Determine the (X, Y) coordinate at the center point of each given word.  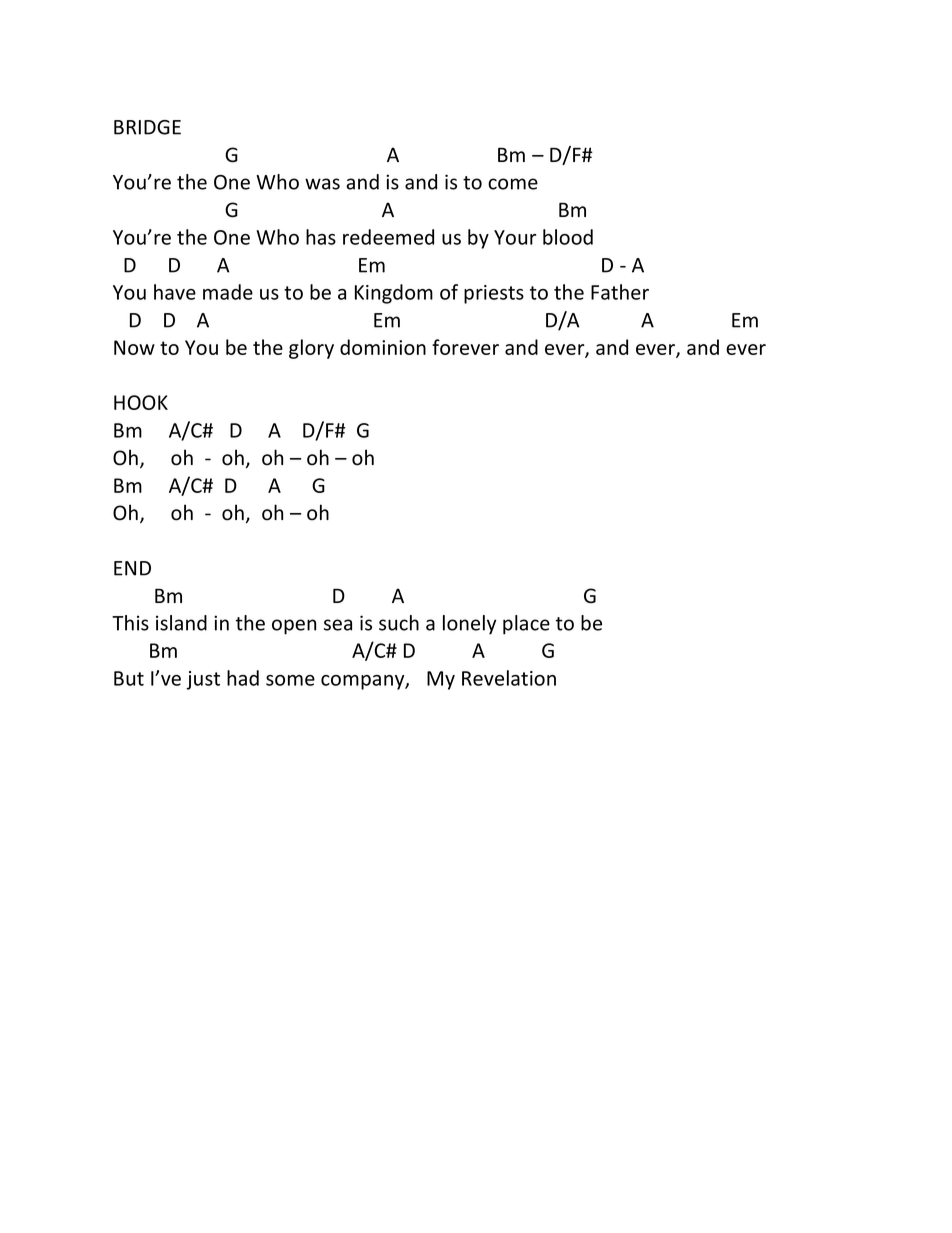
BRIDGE (147, 127)
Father (620, 292)
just (203, 680)
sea (338, 625)
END (132, 568)
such (399, 623)
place (526, 625)
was (322, 184)
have (175, 292)
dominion (383, 347)
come (513, 184)
